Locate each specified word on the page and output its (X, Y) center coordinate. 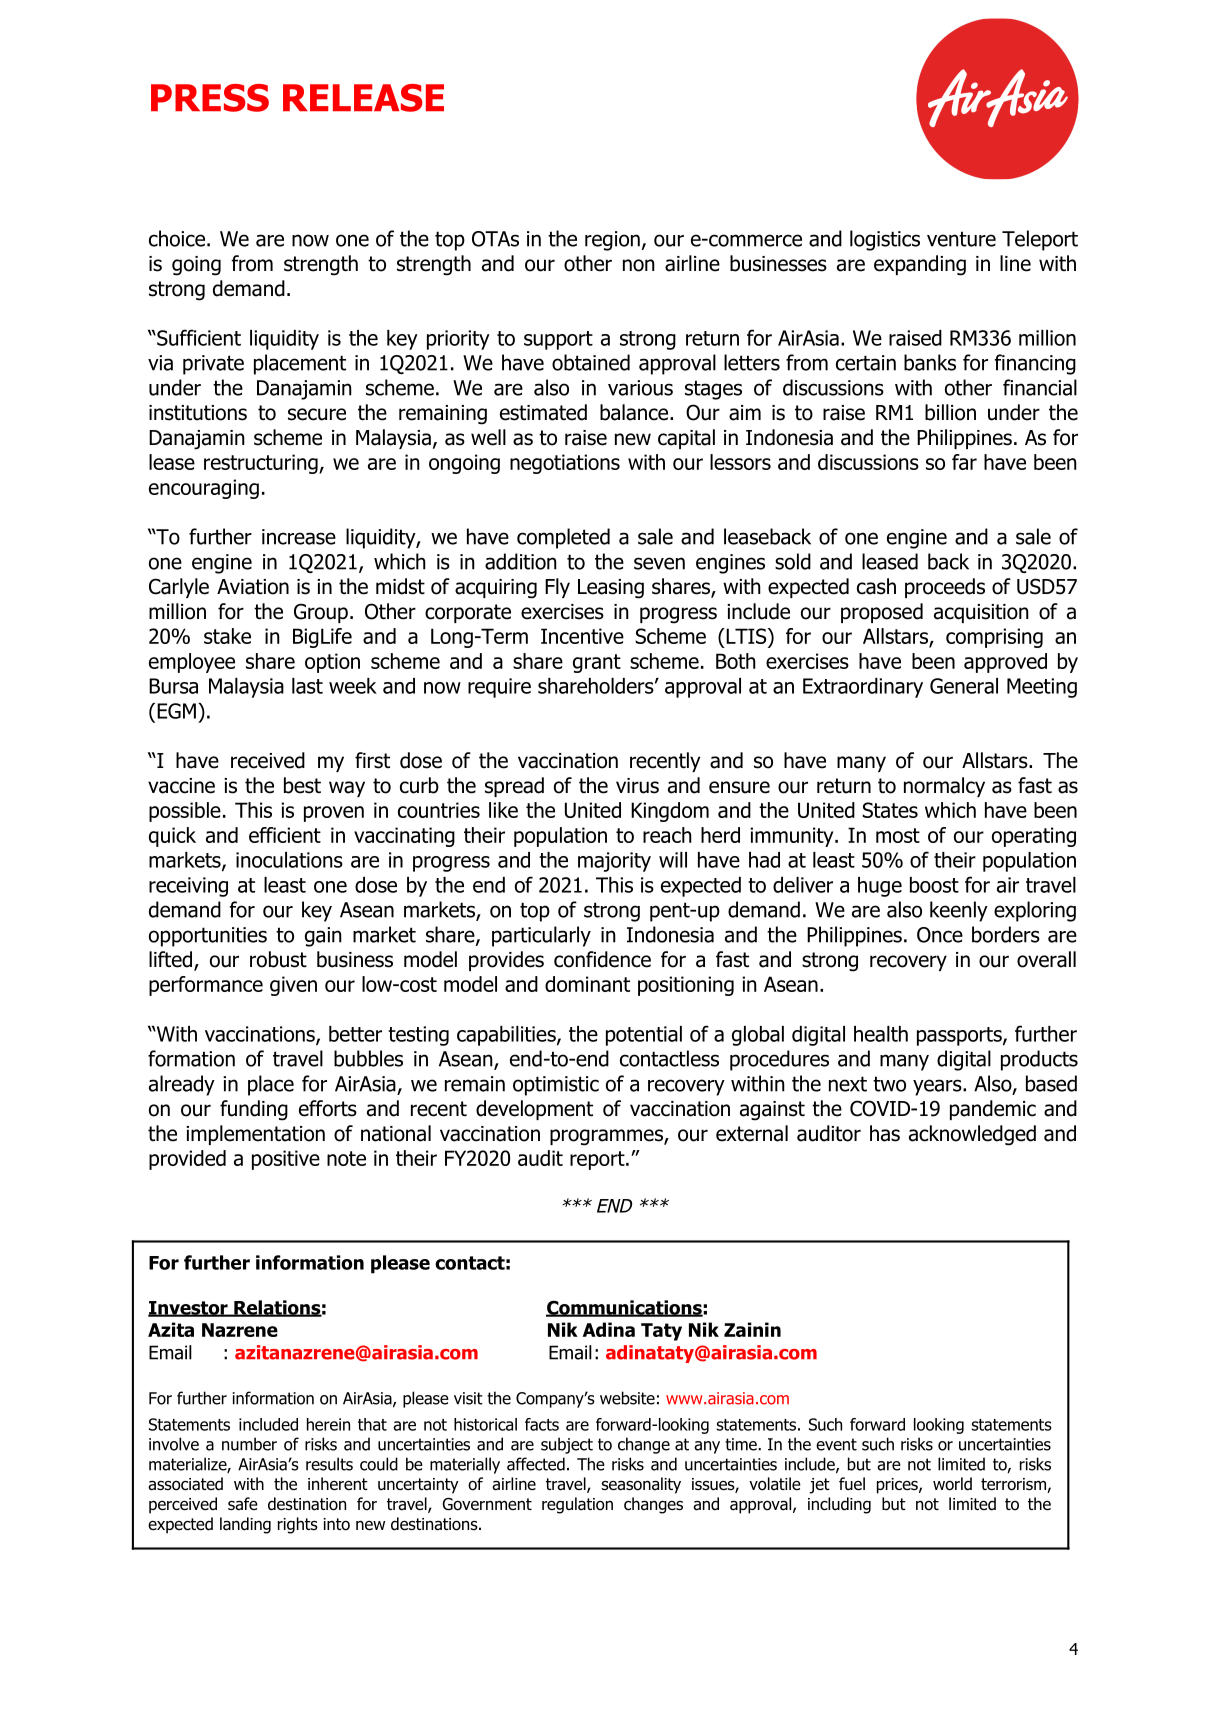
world (952, 1484)
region (612, 241)
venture (961, 239)
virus (637, 786)
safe (243, 1504)
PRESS (210, 98)
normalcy (944, 787)
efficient (285, 835)
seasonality (641, 1485)
